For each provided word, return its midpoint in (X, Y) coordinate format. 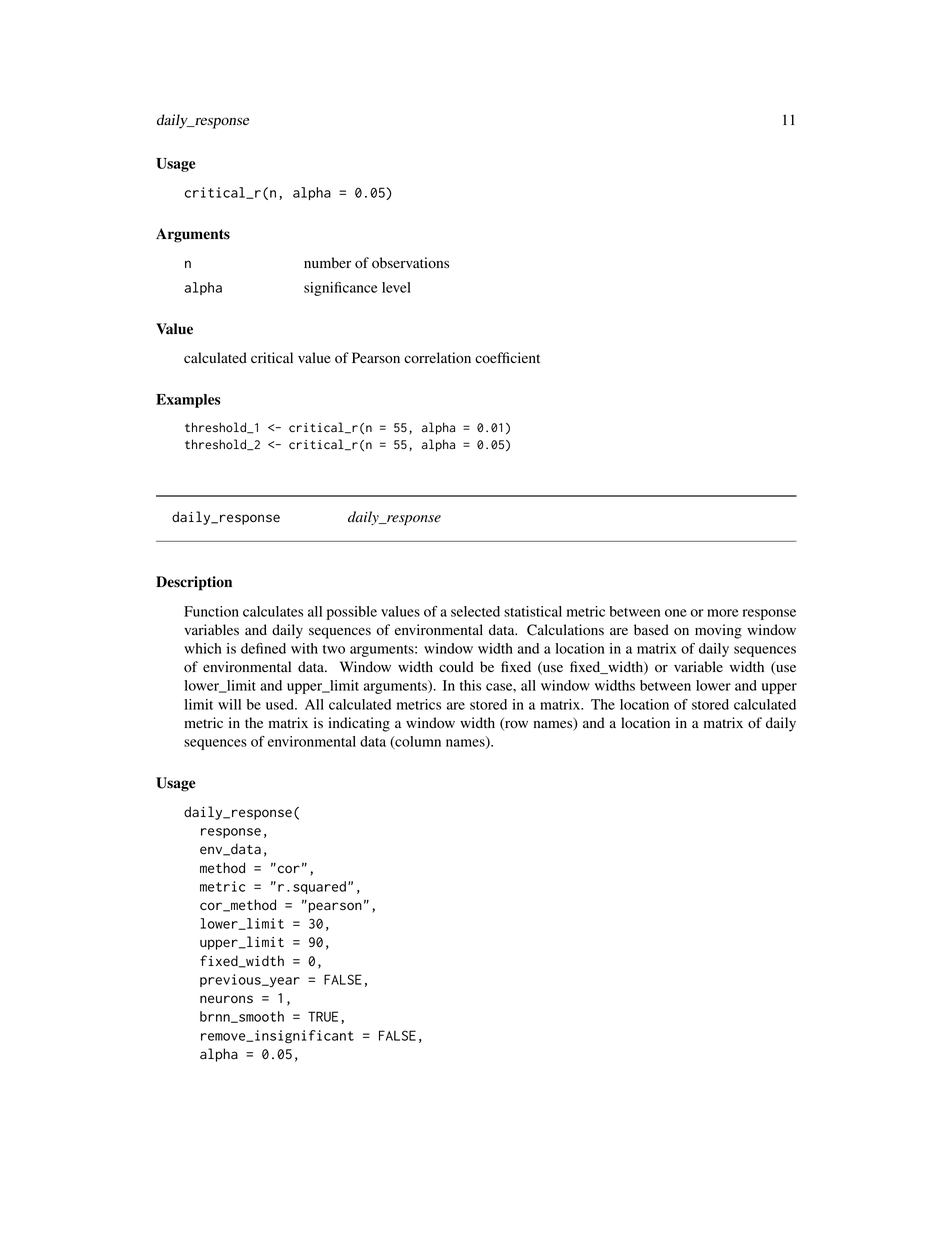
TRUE (323, 1016)
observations (410, 263)
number (327, 263)
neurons (226, 999)
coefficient (507, 358)
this (470, 685)
